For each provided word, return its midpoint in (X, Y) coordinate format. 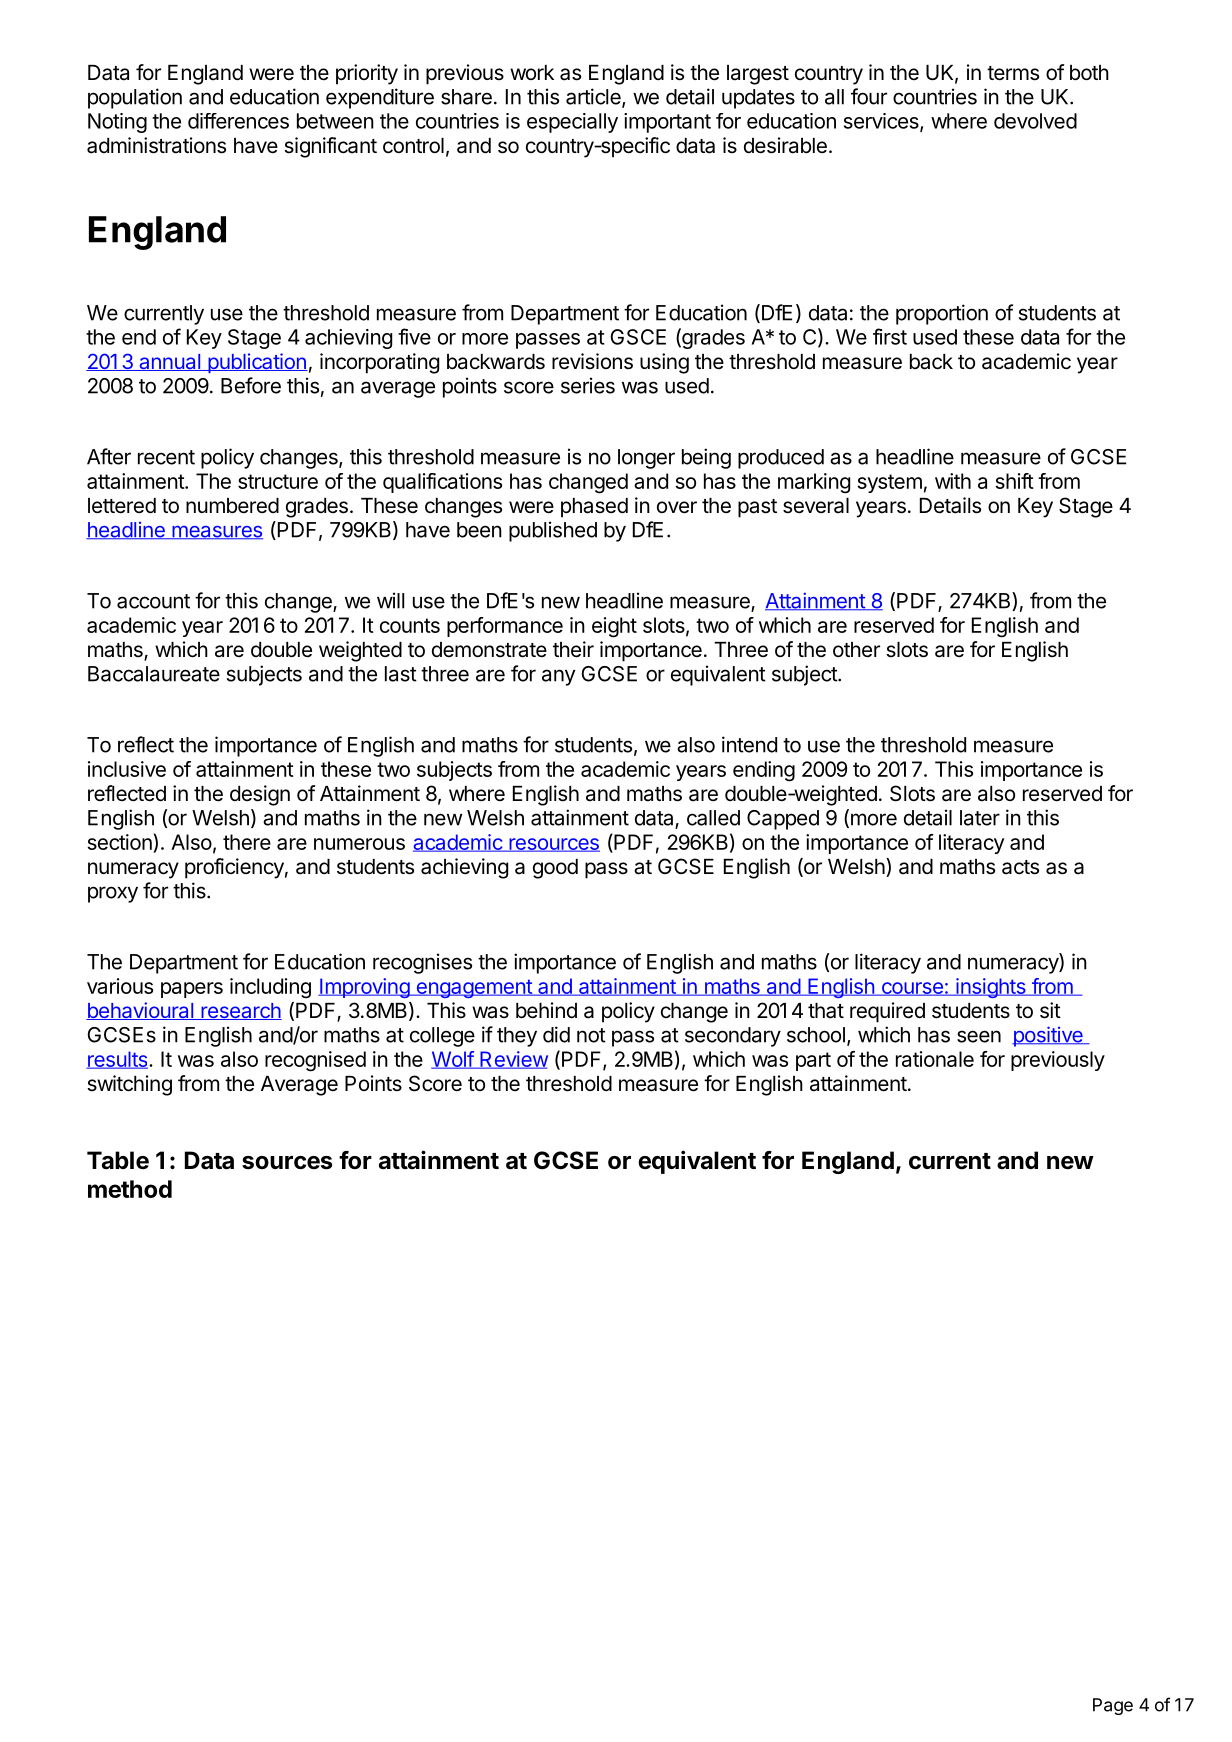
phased (594, 508)
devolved (1035, 121)
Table (118, 1160)
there (247, 842)
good (555, 869)
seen (979, 1036)
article (594, 97)
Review (513, 1060)
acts (1020, 867)
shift (1014, 481)
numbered (232, 506)
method (130, 1189)
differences (238, 121)
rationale (935, 1059)
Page (1113, 1706)
